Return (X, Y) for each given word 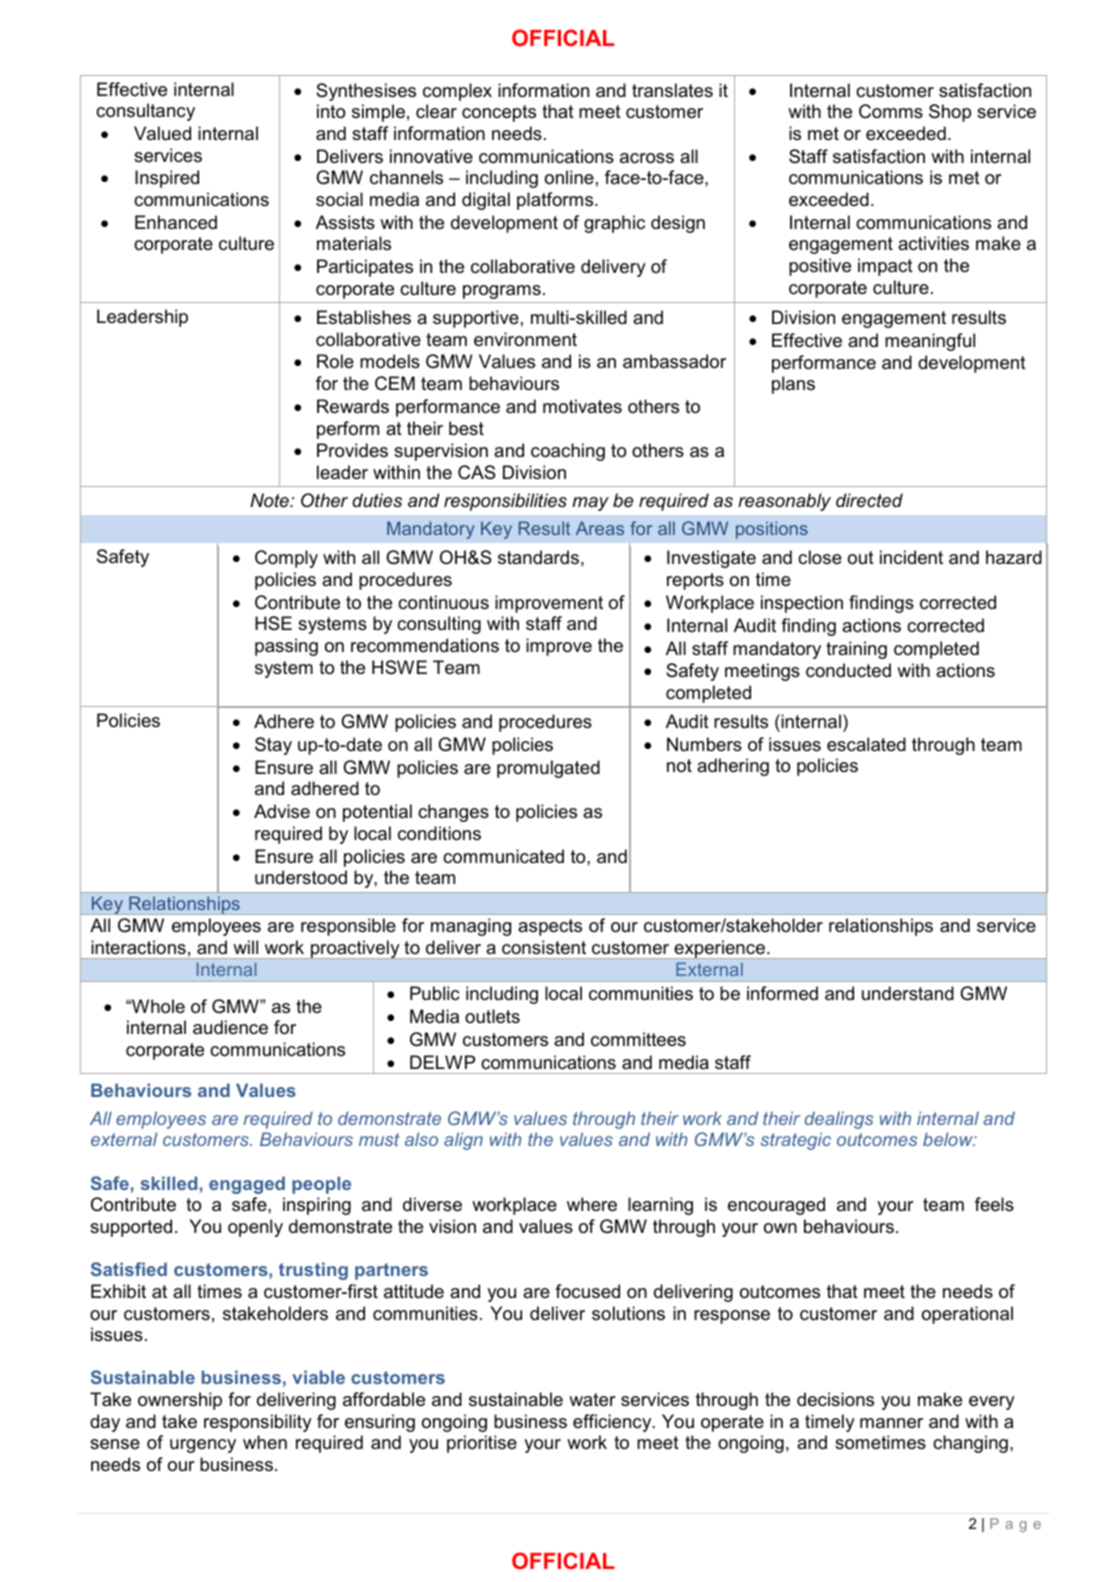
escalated (866, 744)
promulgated (548, 769)
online (569, 177)
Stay (273, 746)
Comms (891, 111)
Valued (162, 133)
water (592, 1399)
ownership (180, 1401)
